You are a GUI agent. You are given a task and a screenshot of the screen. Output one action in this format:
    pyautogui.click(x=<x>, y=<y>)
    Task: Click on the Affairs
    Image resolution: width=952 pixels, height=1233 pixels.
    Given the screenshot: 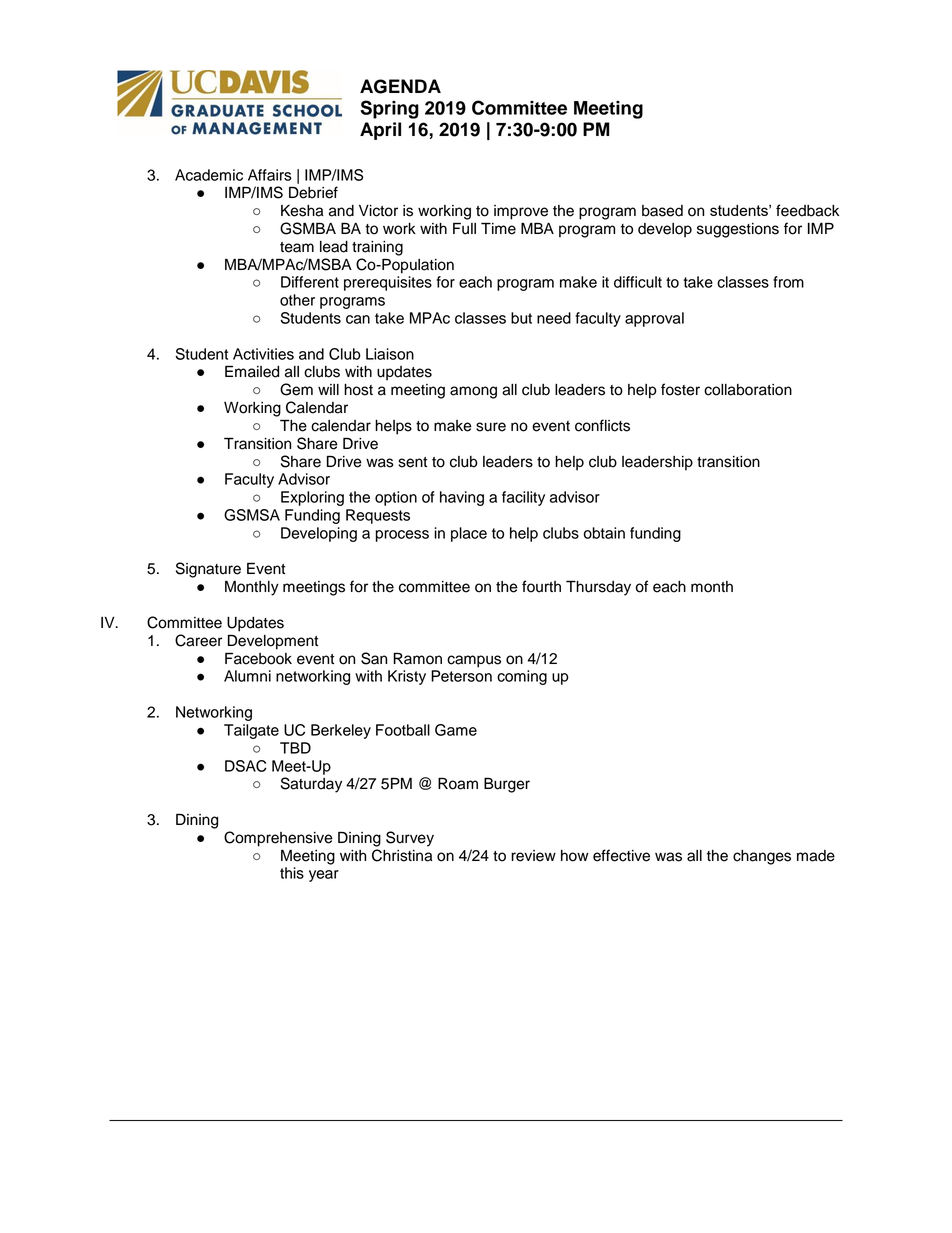 What is the action you would take?
    pyautogui.click(x=270, y=175)
